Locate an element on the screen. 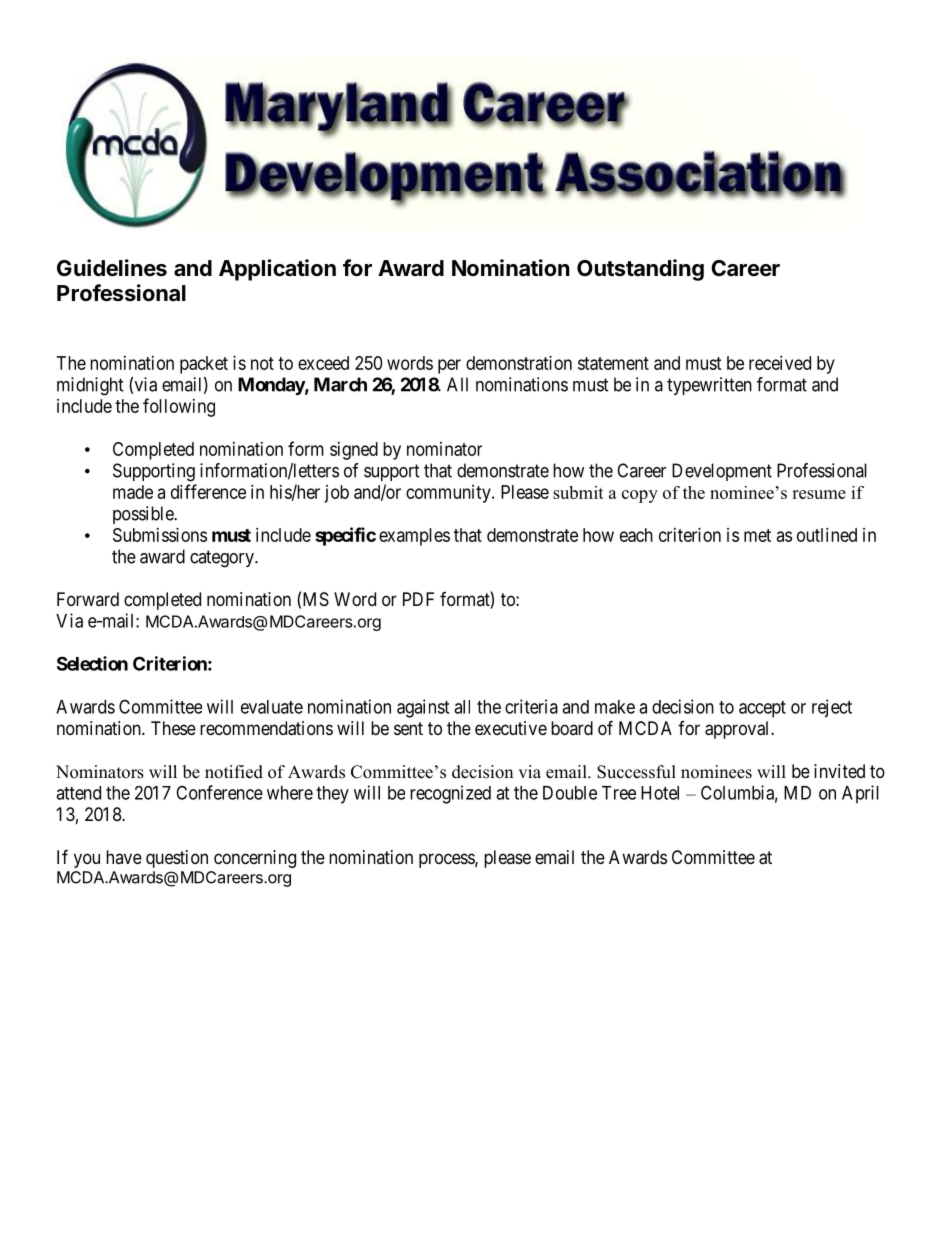  Outstanding is located at coordinates (640, 270).
